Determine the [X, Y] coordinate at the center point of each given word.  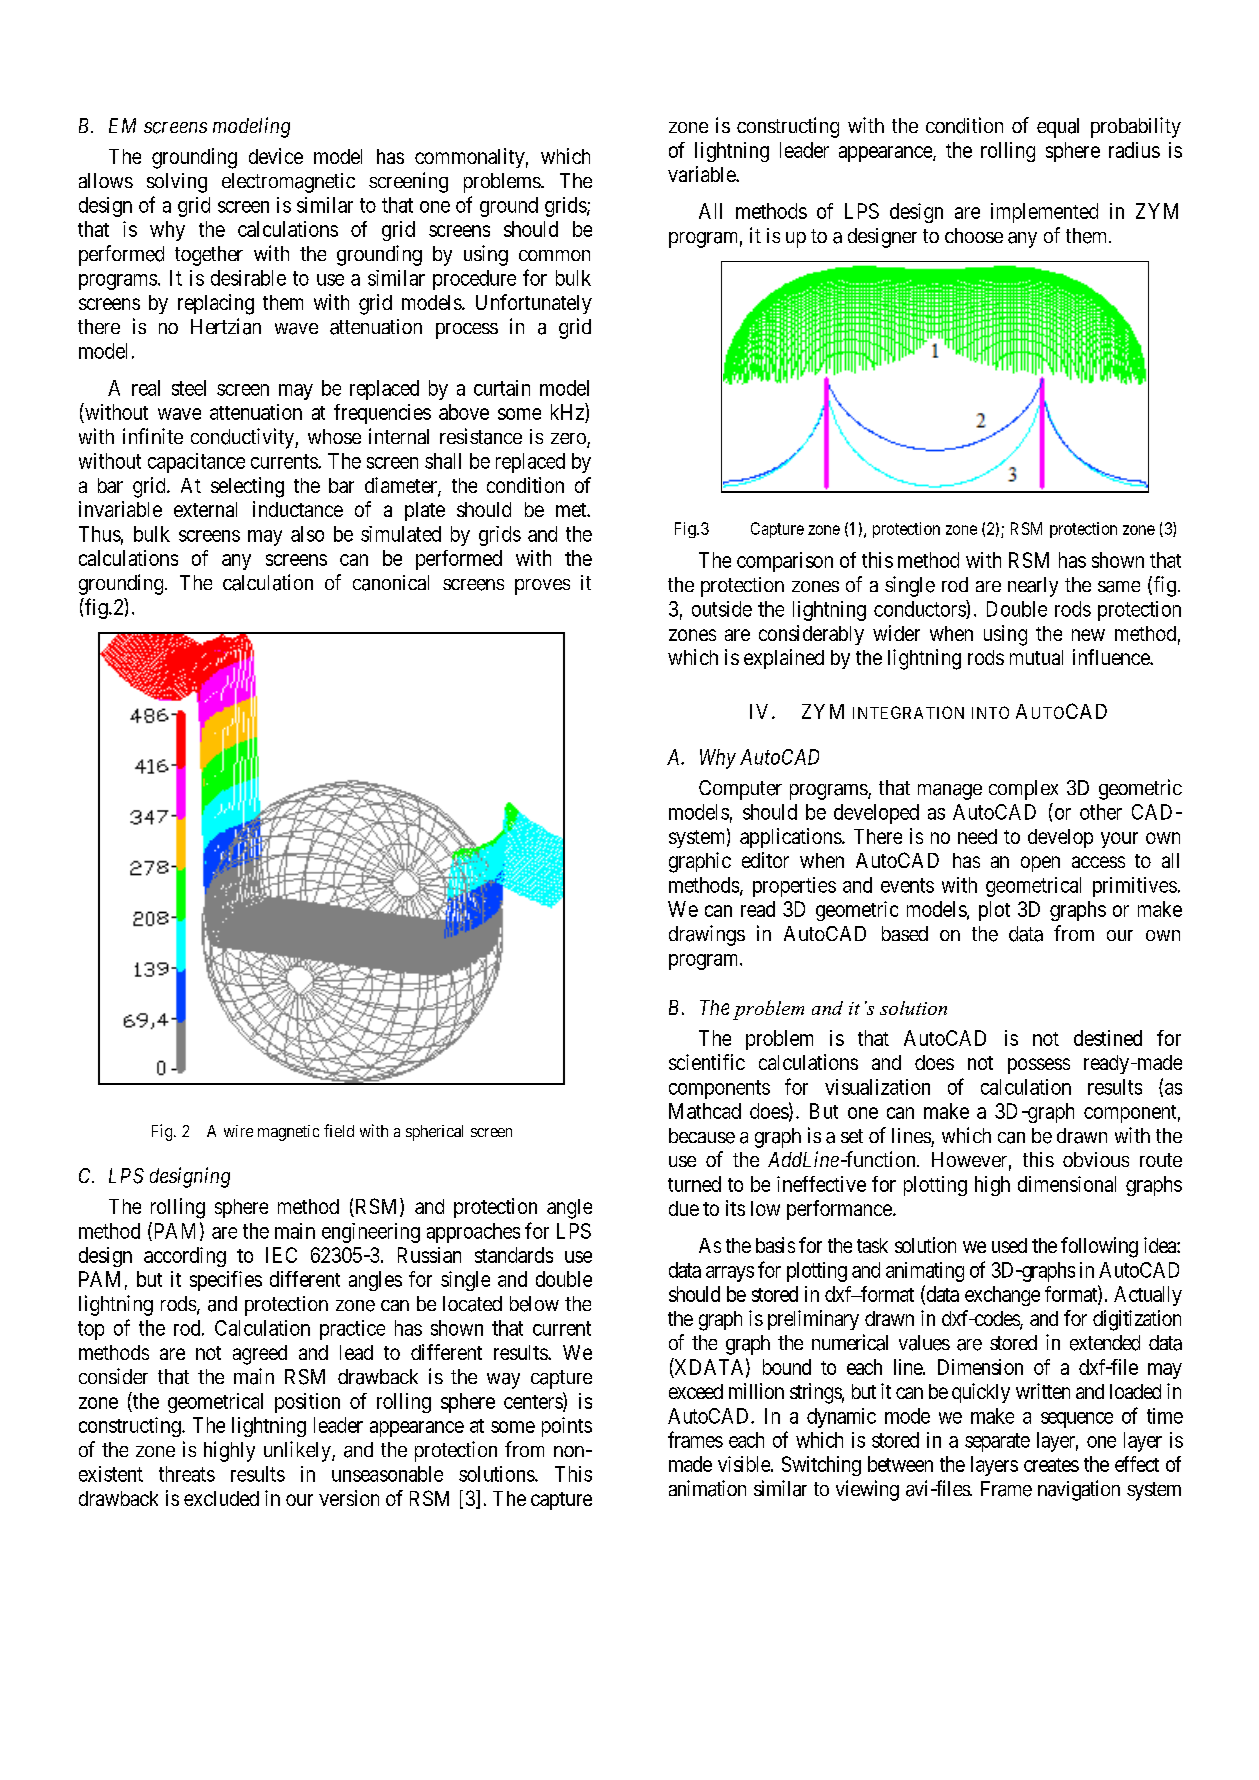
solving [177, 183]
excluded [221, 1498]
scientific [707, 1062]
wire [238, 1131]
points [567, 1427]
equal [1058, 128]
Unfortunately [534, 304]
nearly [1033, 587]
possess [1039, 1066]
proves [542, 587]
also [307, 534]
